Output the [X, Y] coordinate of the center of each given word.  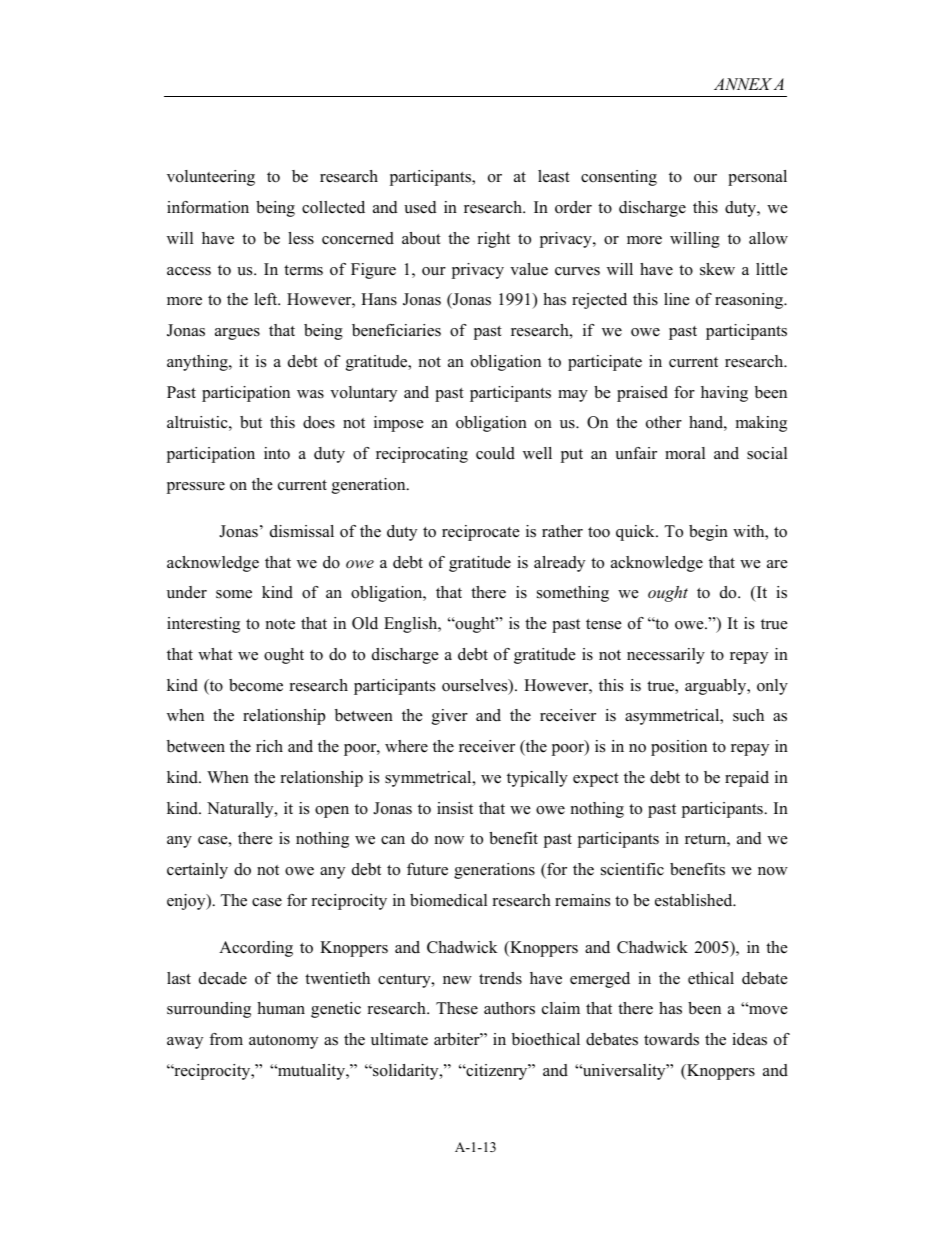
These [457, 1008]
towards [671, 1039]
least [554, 176]
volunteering [211, 178]
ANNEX [744, 84]
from [226, 1039]
